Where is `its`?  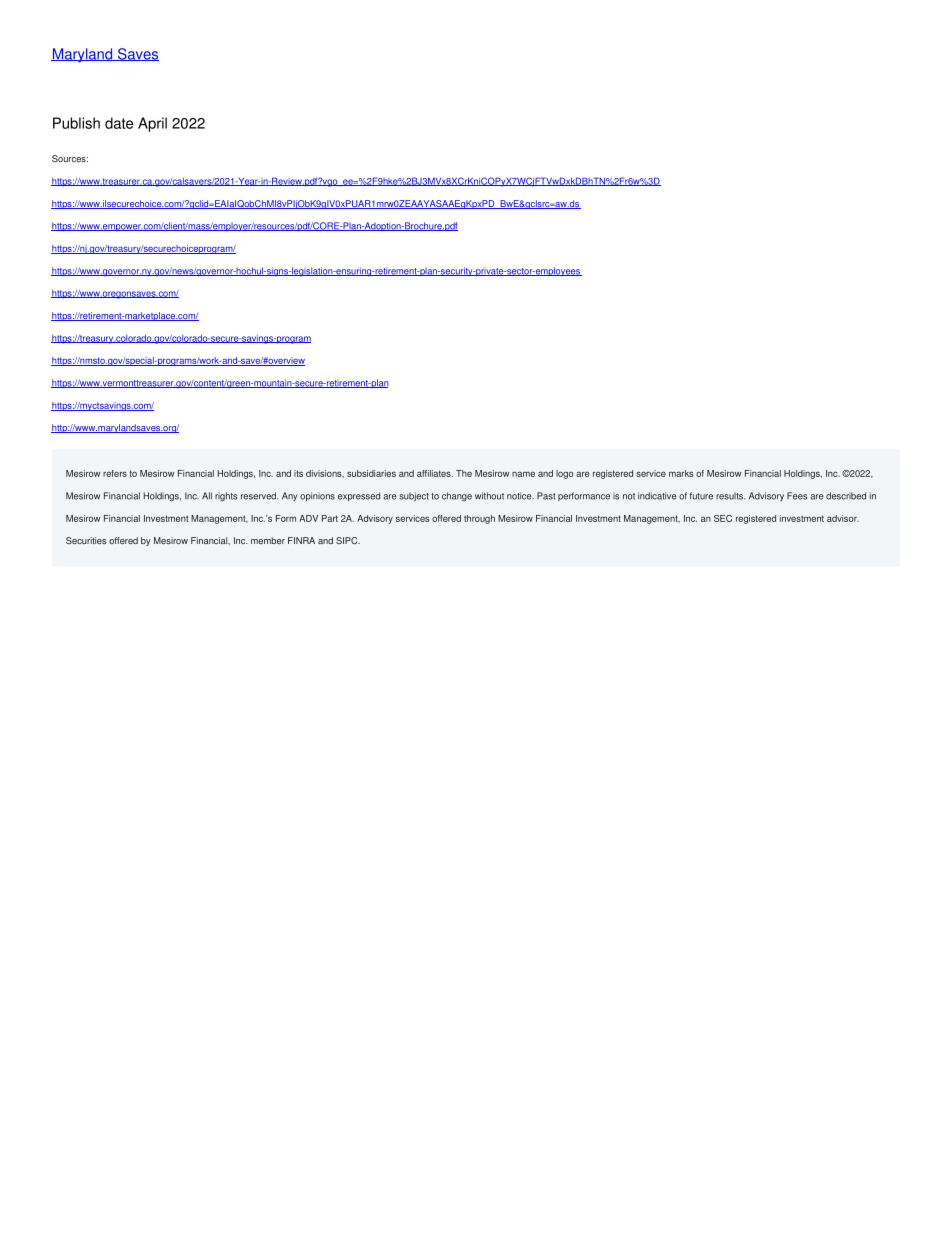 its is located at coordinates (298, 473).
